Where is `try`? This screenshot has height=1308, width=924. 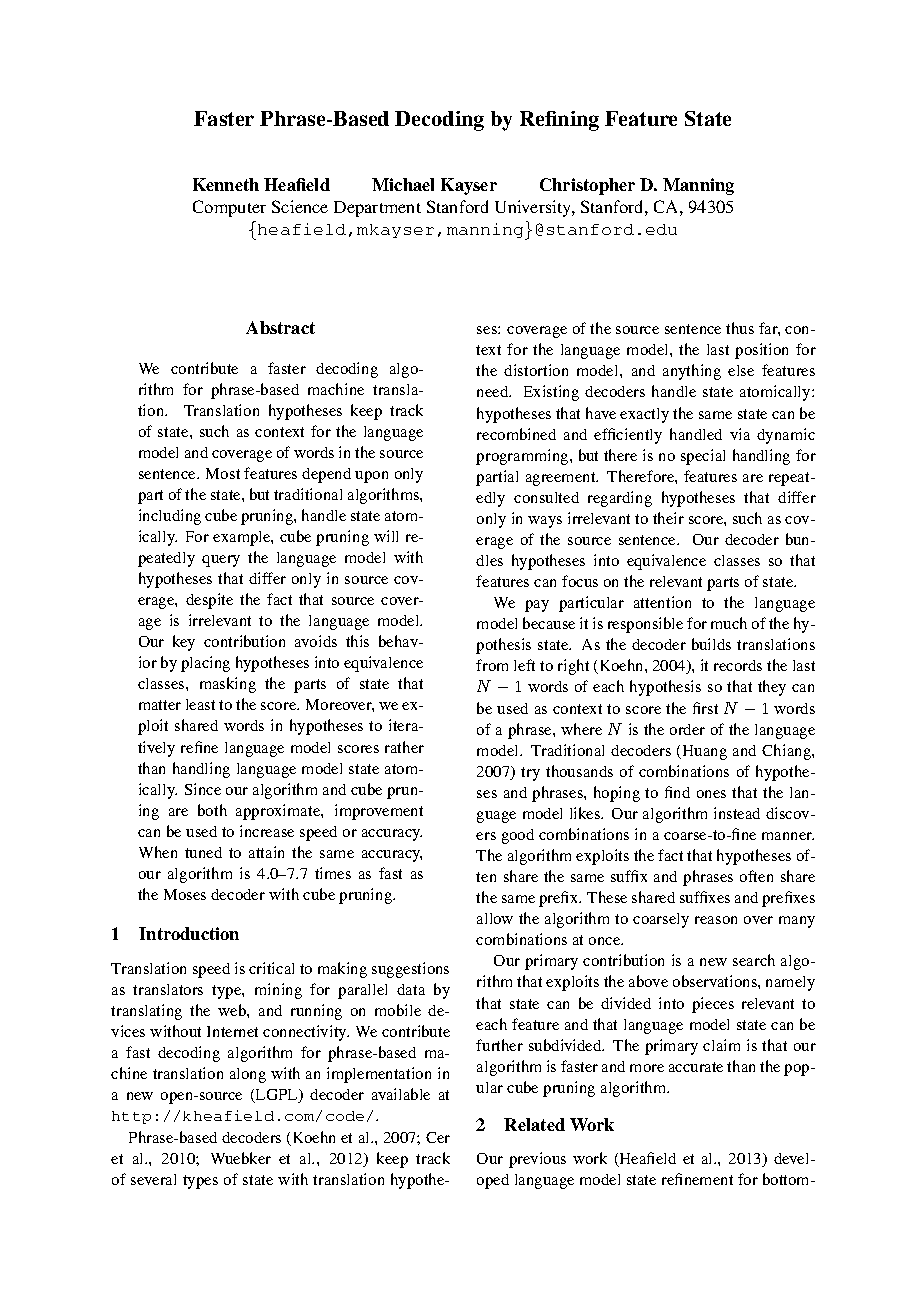 try is located at coordinates (530, 774).
